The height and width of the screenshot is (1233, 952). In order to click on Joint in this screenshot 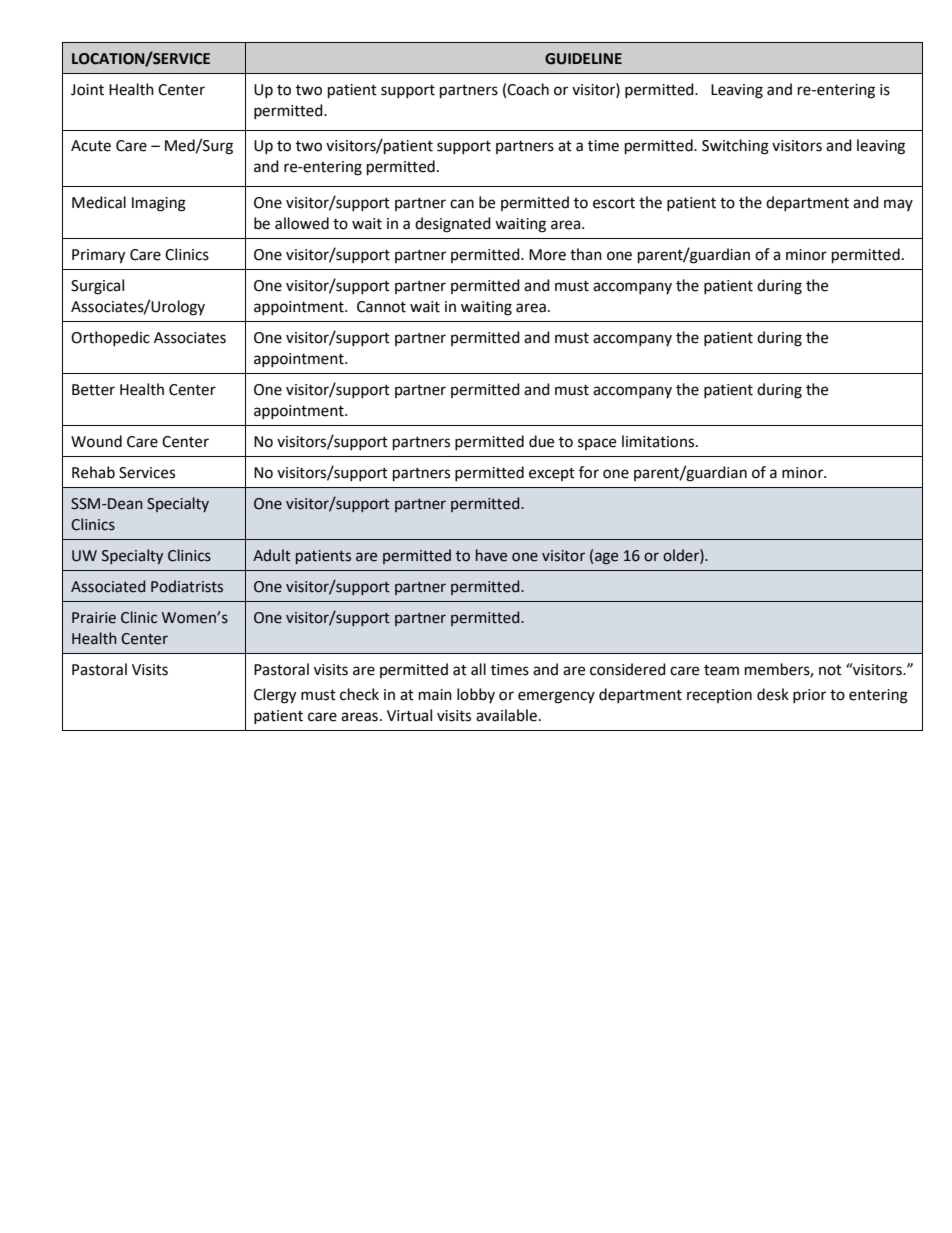, I will do `click(87, 90)`.
